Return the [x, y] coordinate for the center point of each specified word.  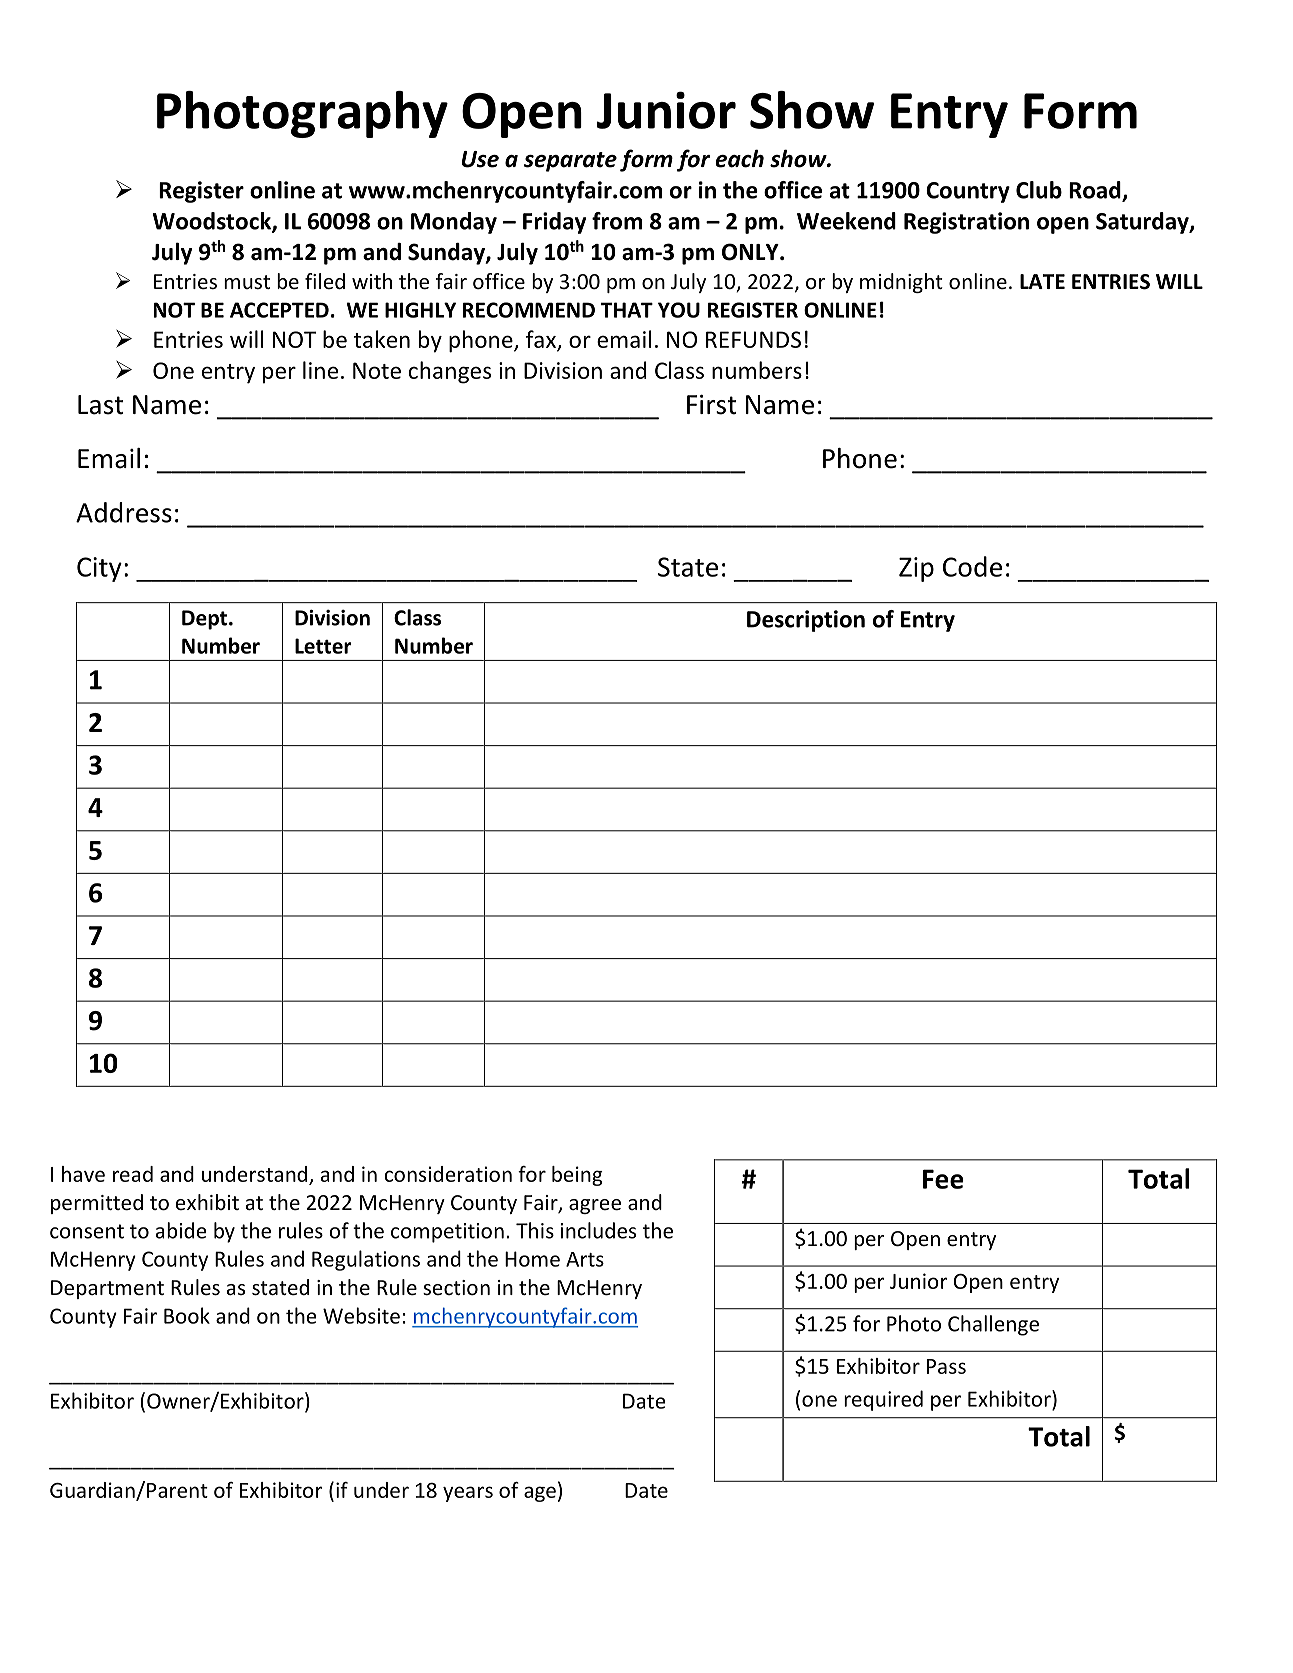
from [617, 221]
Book [187, 1315]
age [540, 1494]
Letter [323, 646]
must [247, 282]
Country [968, 192]
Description [806, 621]
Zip [916, 569]
